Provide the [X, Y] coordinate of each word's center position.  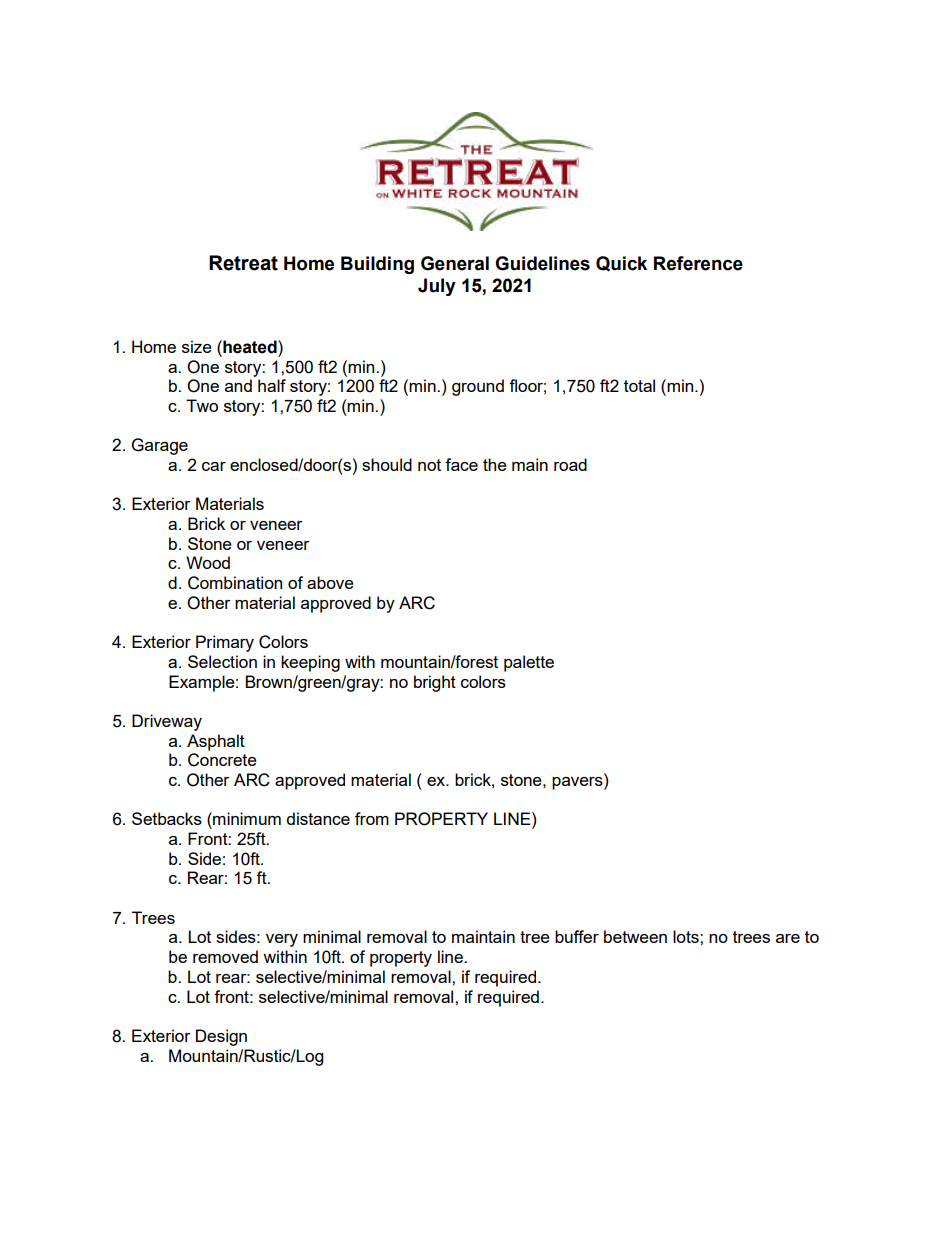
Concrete [222, 760]
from [372, 818]
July [437, 287]
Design [221, 1037]
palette [529, 663]
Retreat [243, 263]
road [570, 464]
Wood [208, 562]
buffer [577, 936]
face [461, 464]
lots [687, 936]
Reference [698, 263]
